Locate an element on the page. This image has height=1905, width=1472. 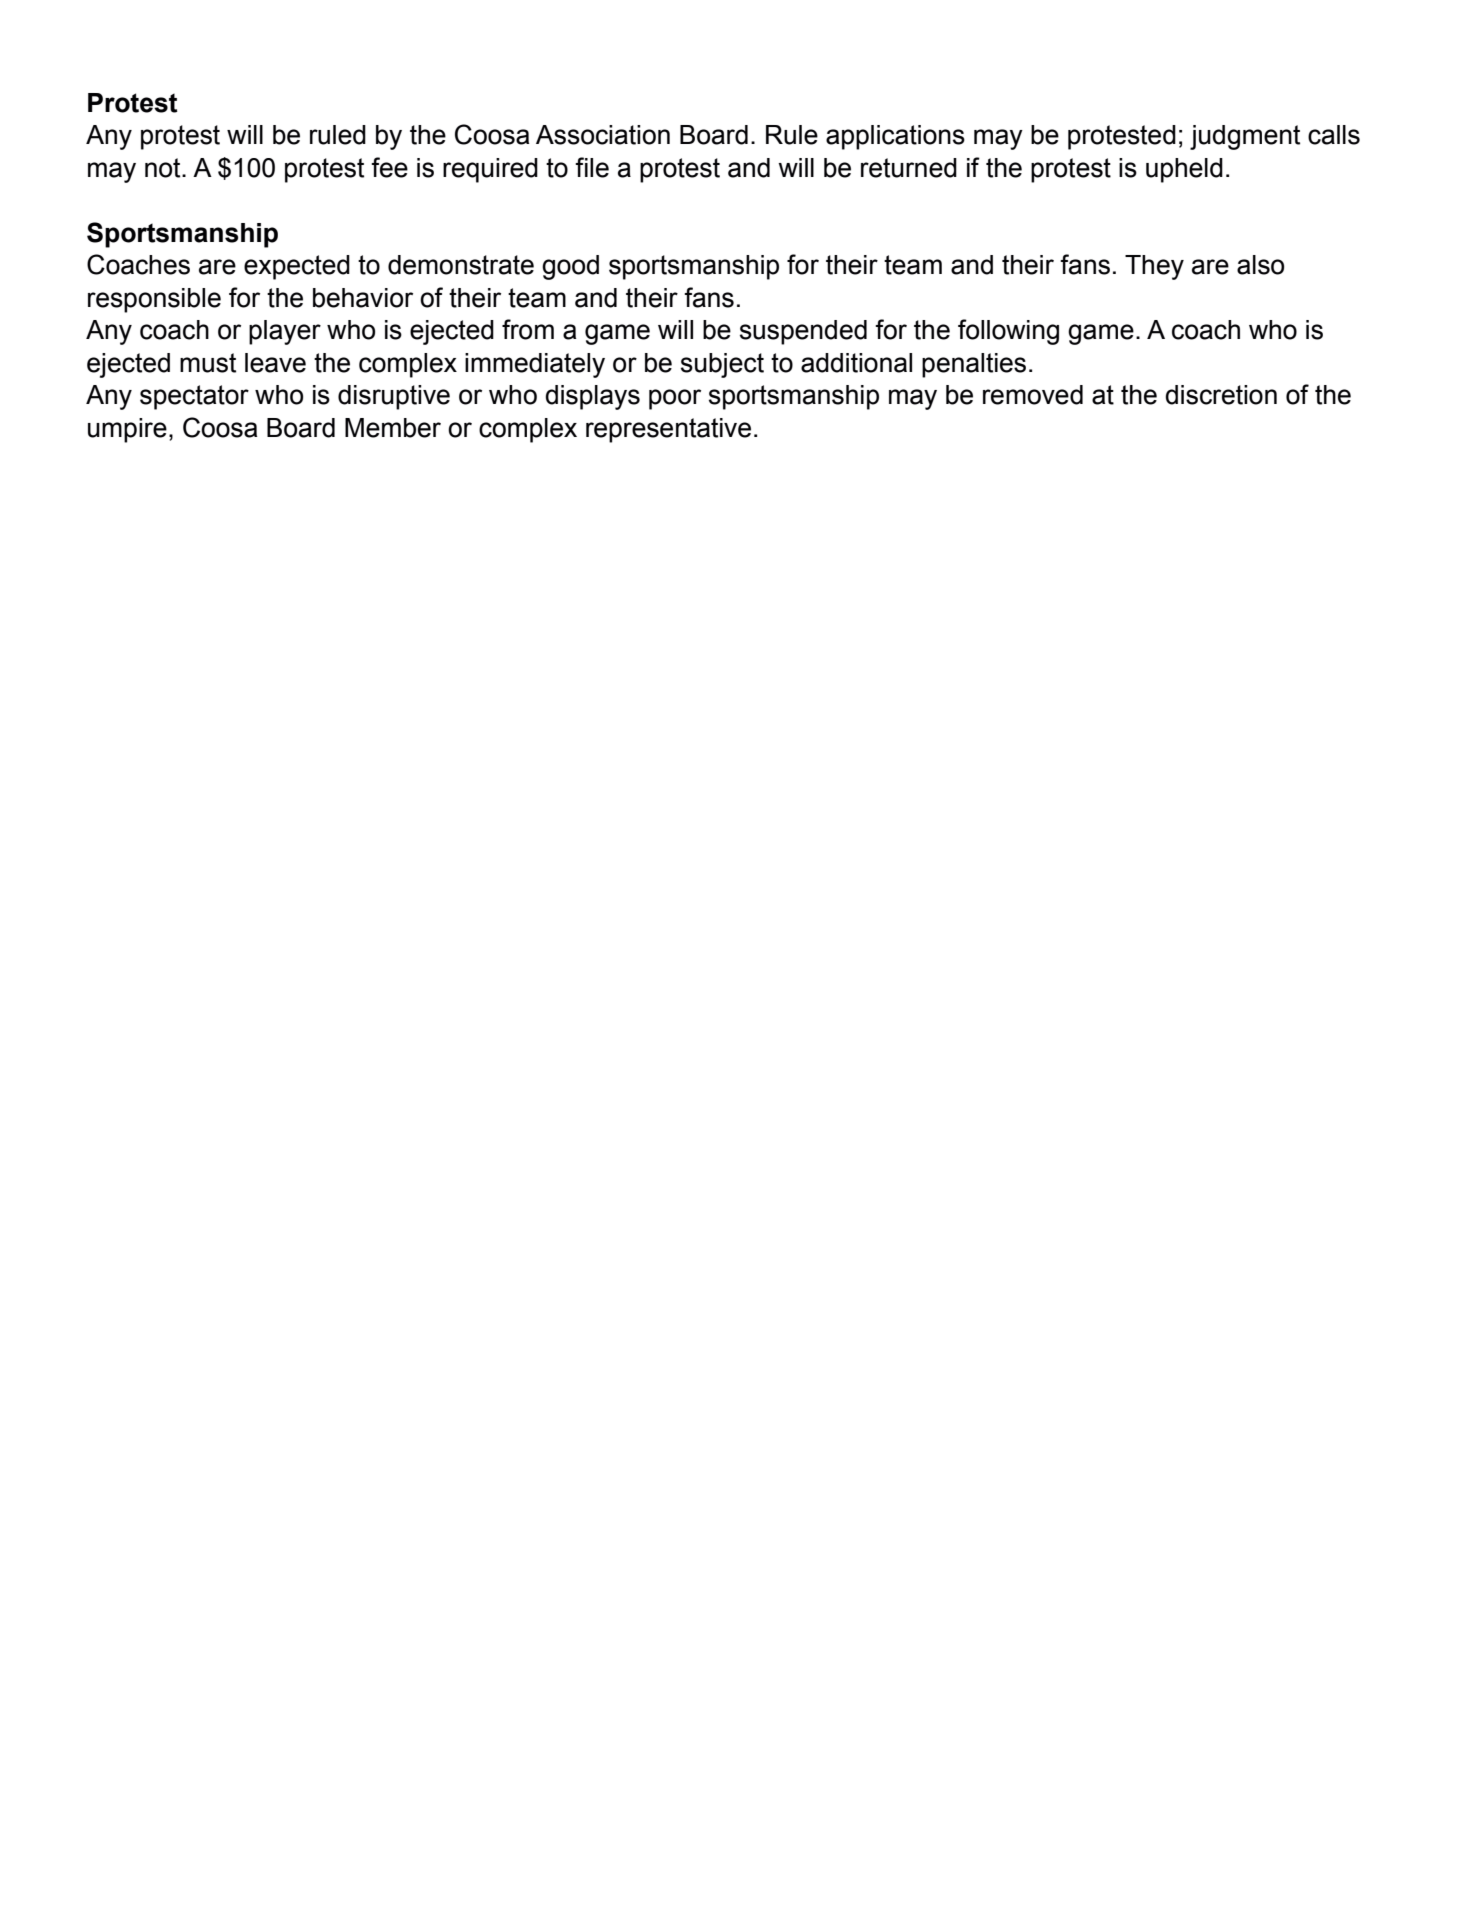
judgment is located at coordinates (1245, 137).
